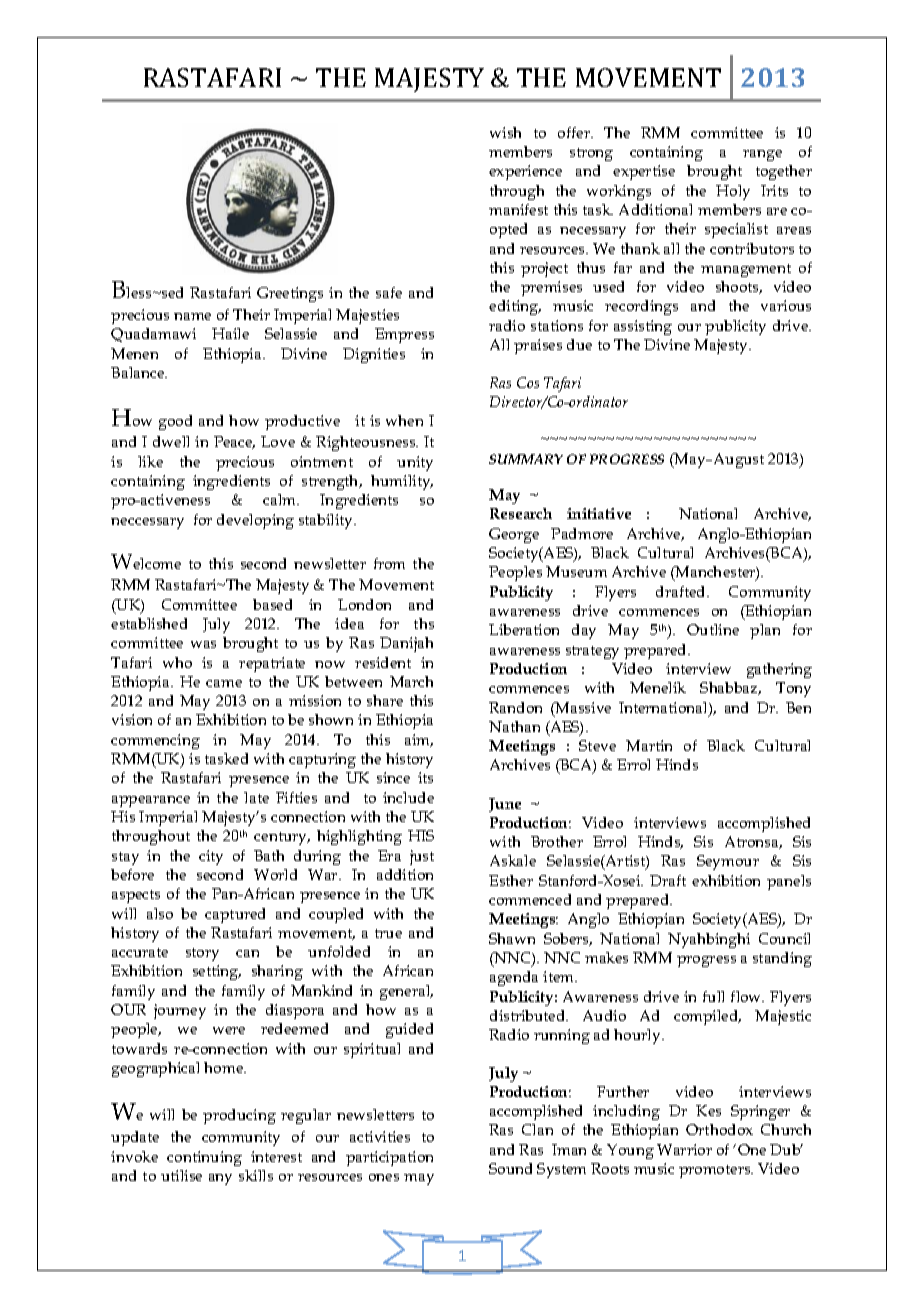  I want to click on Sound, so click(510, 1168).
